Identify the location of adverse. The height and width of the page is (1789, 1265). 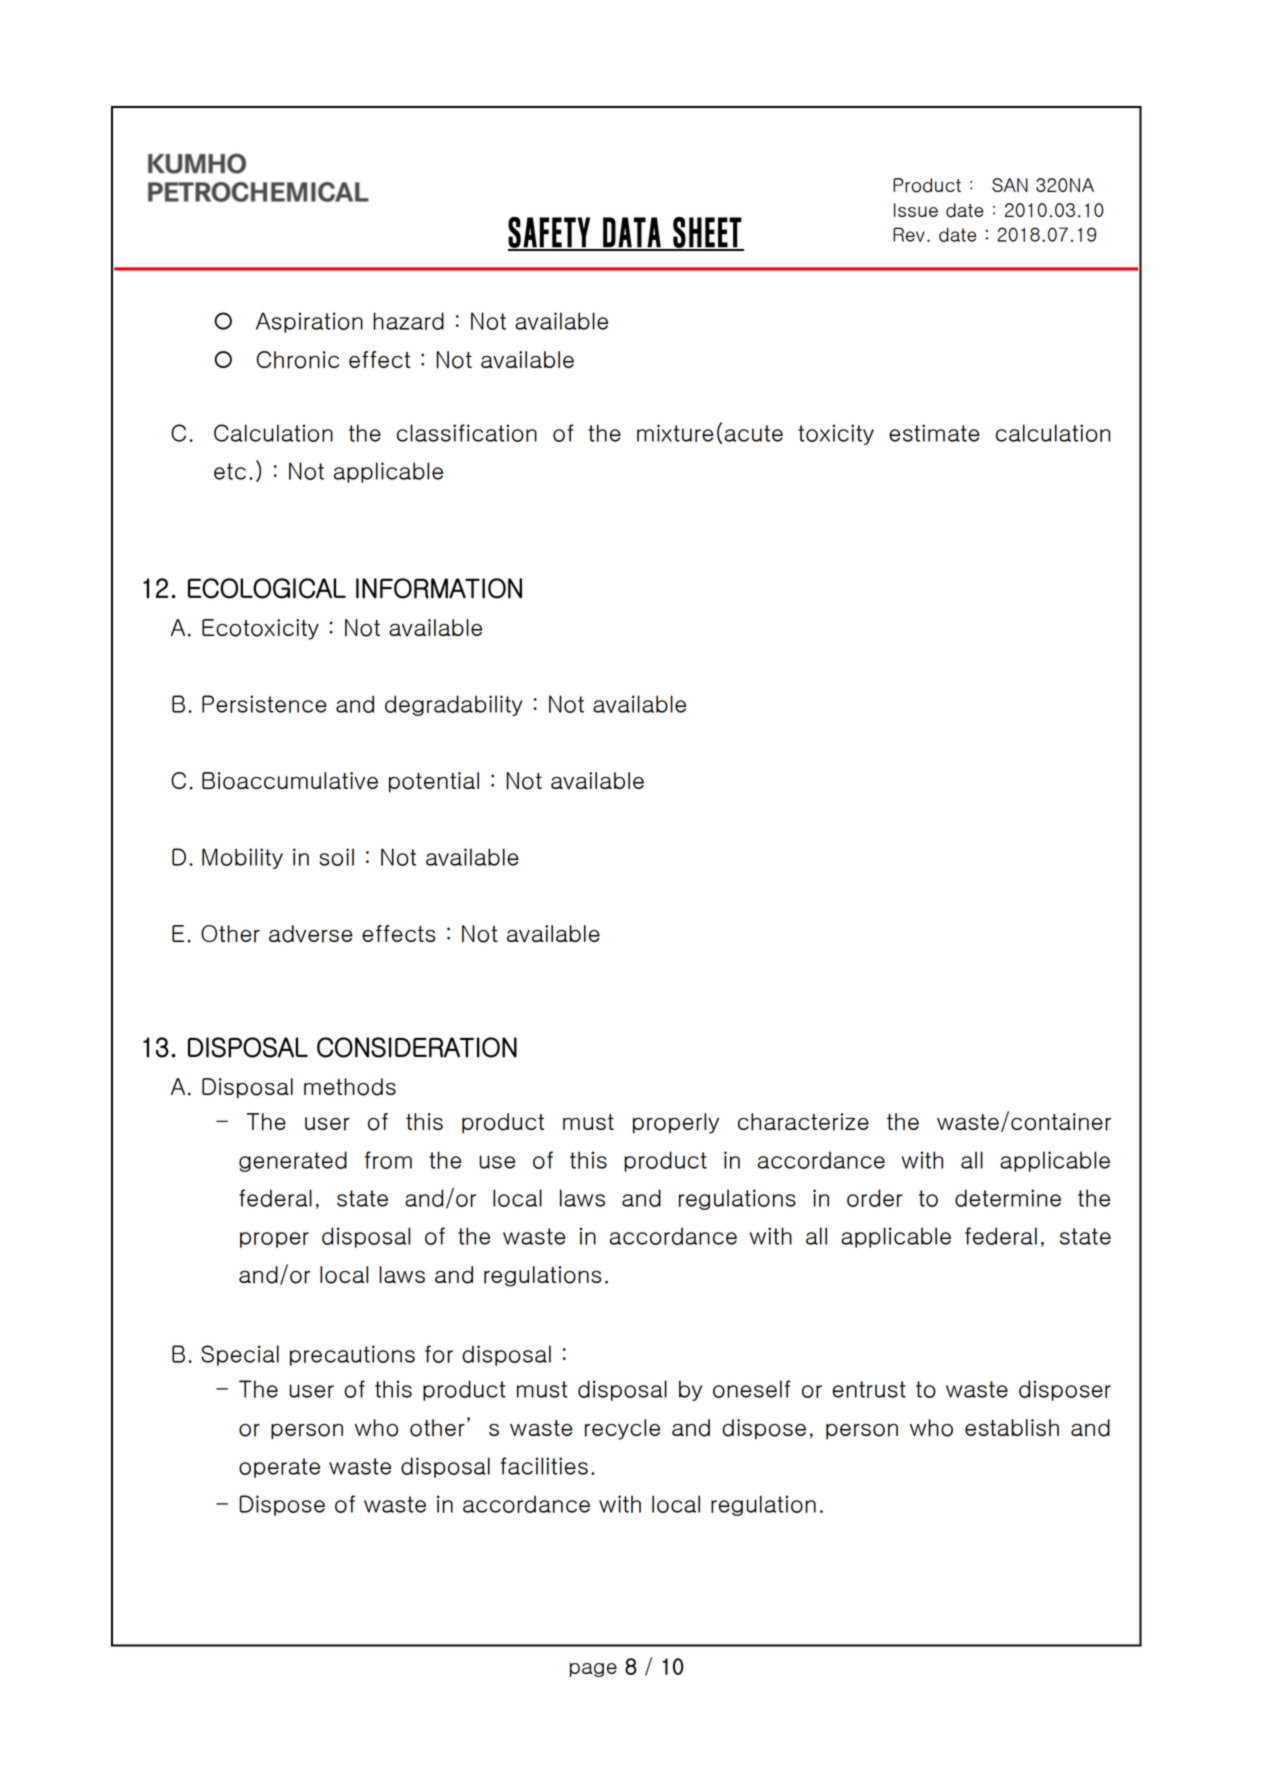
(311, 934).
